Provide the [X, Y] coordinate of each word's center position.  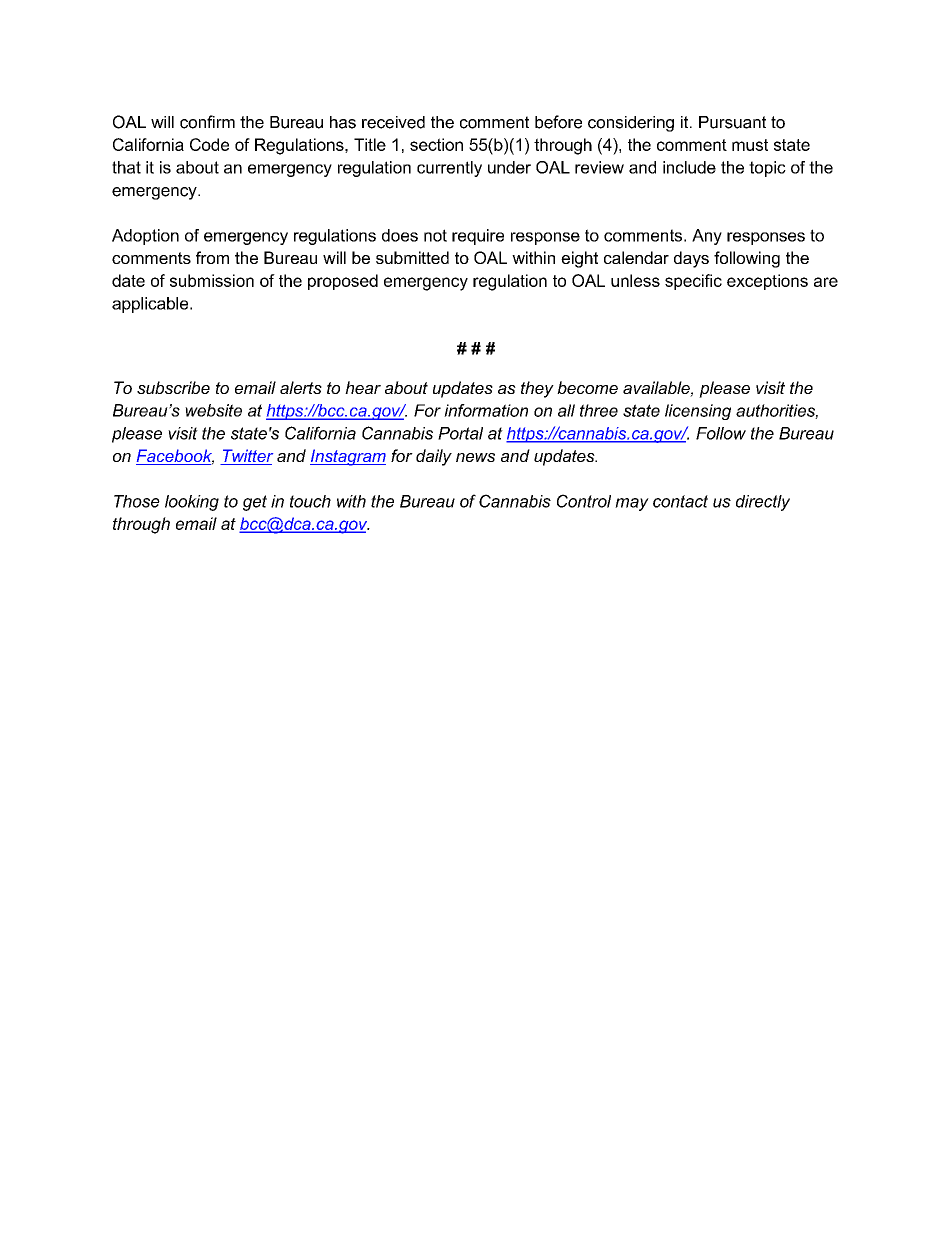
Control [584, 501]
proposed [343, 282]
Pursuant [732, 122]
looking [192, 503]
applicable [151, 305]
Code [209, 144]
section [436, 144]
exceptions [767, 282]
